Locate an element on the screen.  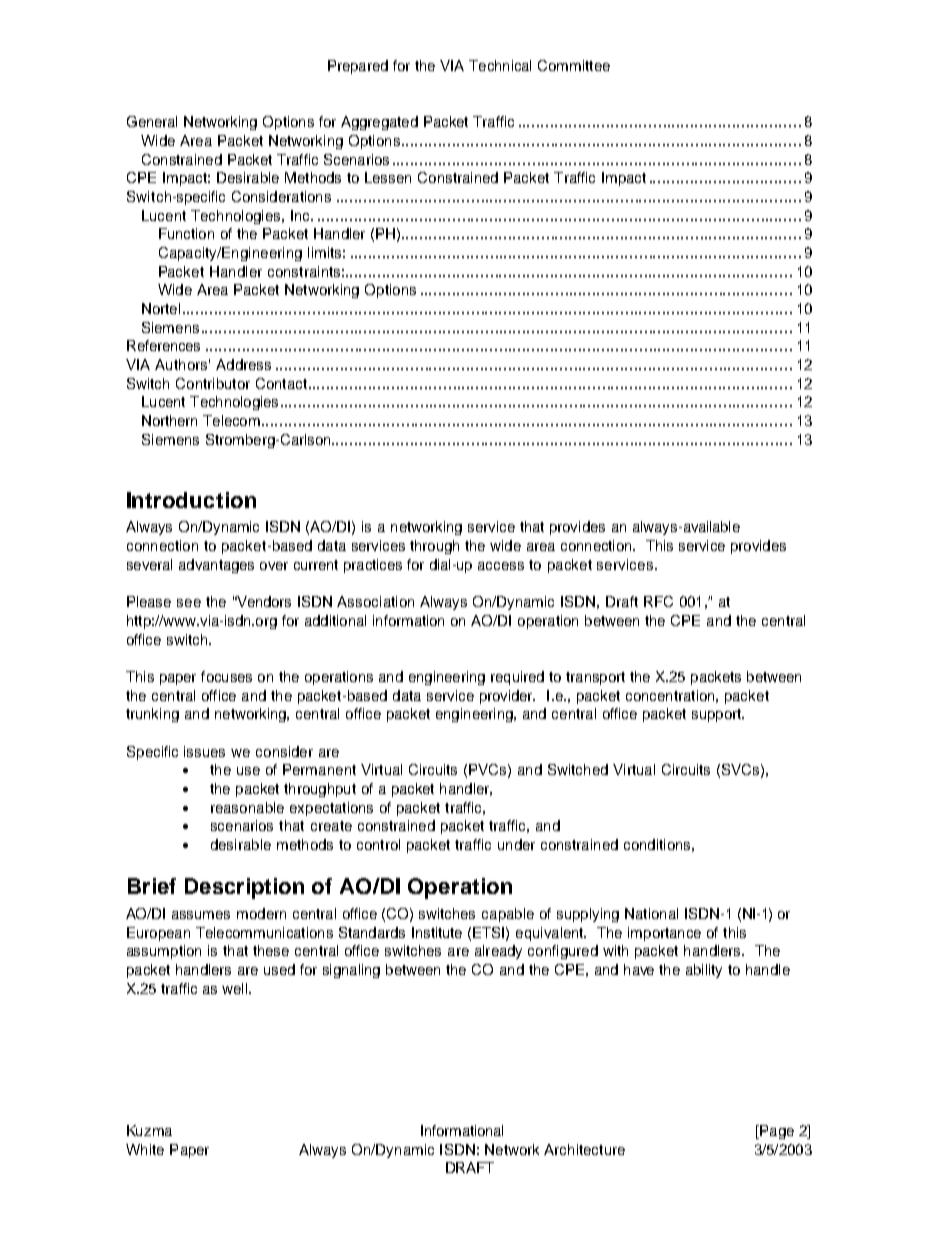
support is located at coordinates (718, 715).
